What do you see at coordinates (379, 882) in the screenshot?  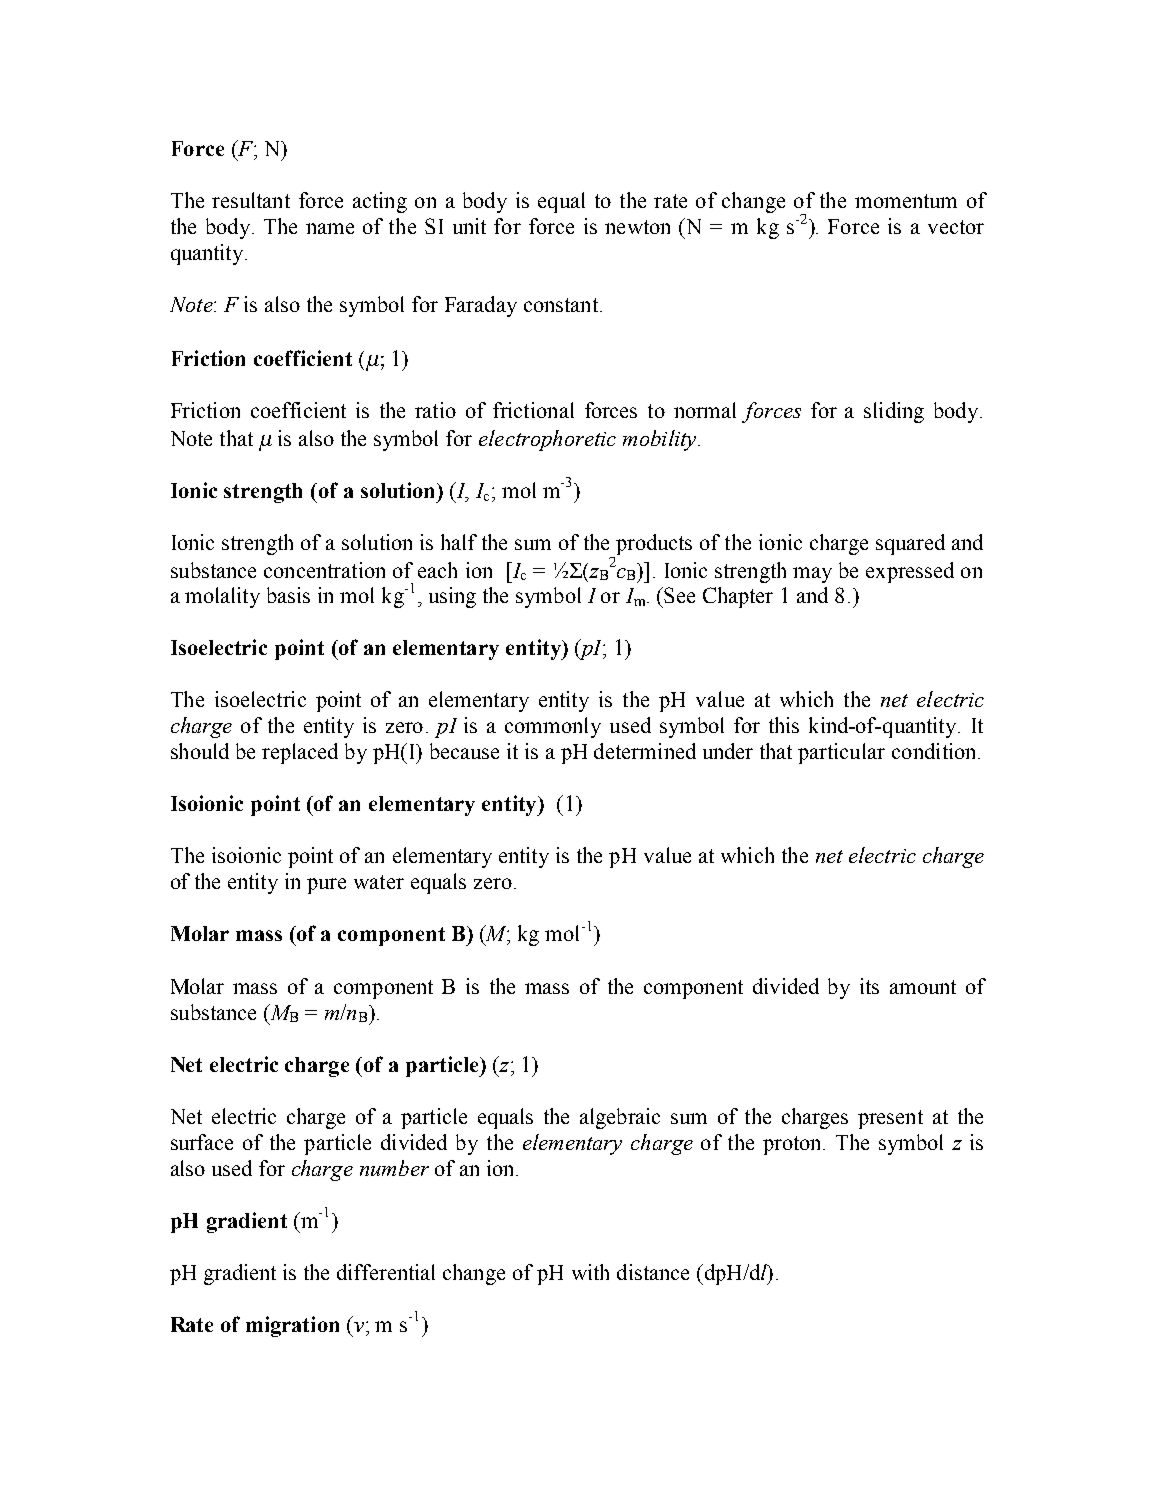 I see `water` at bounding box center [379, 882].
